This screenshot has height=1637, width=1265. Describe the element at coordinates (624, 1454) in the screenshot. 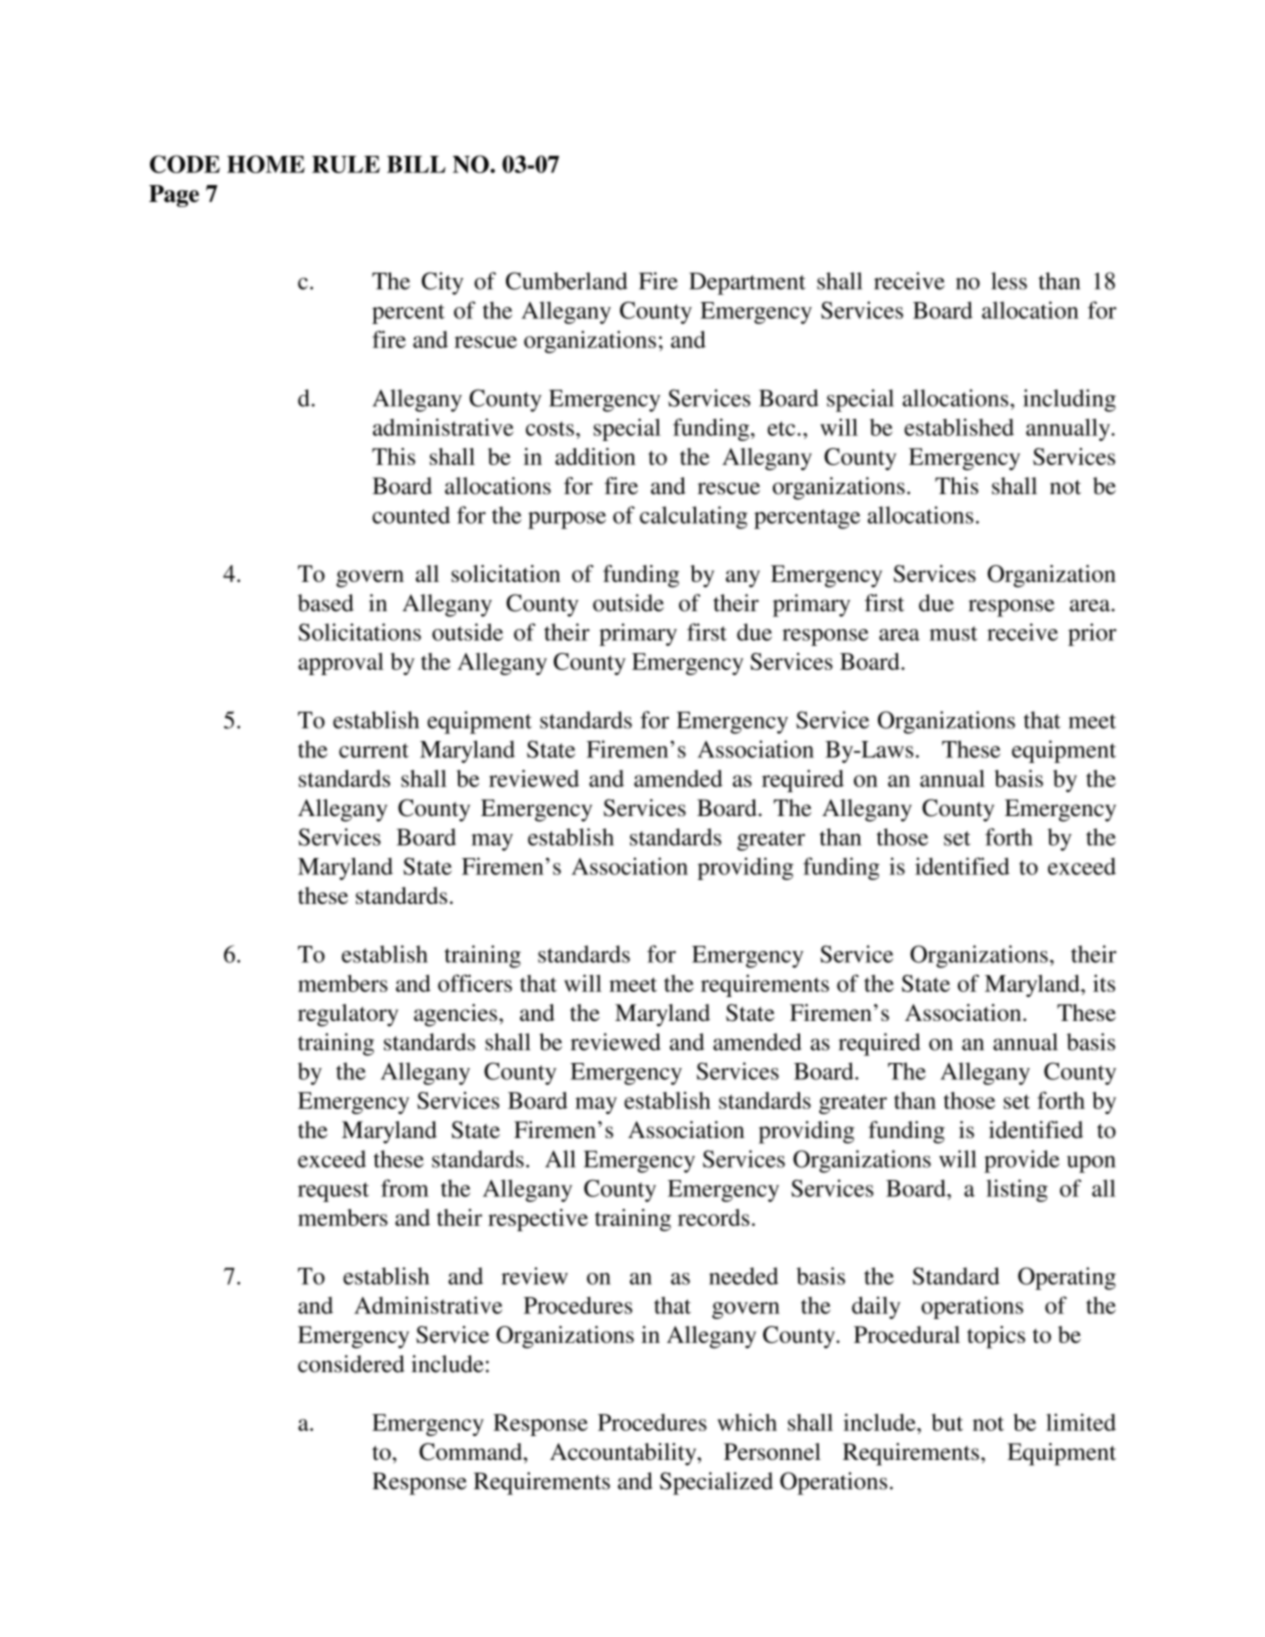

I see `Accountability` at that location.
